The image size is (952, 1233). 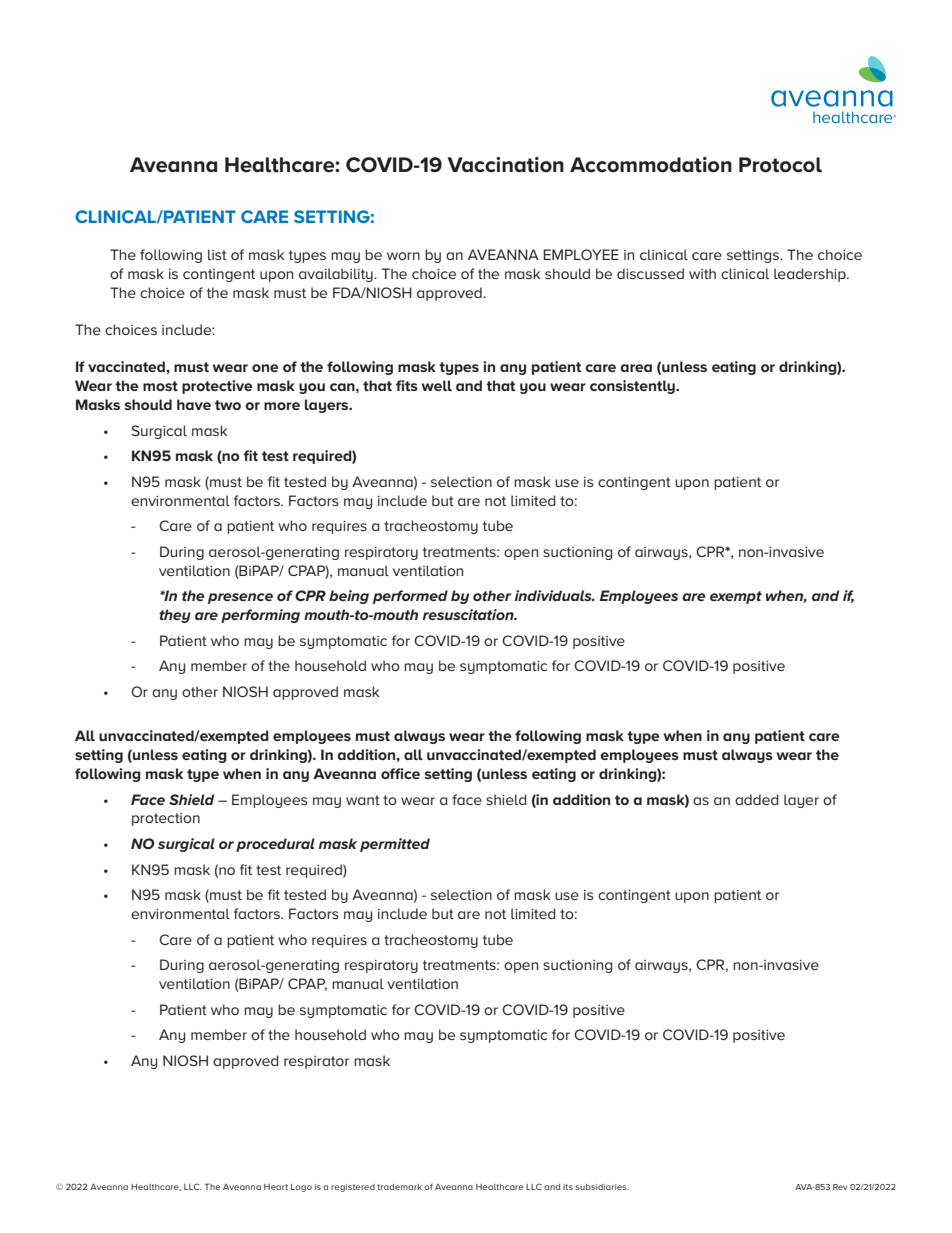 I want to click on added, so click(x=757, y=799).
